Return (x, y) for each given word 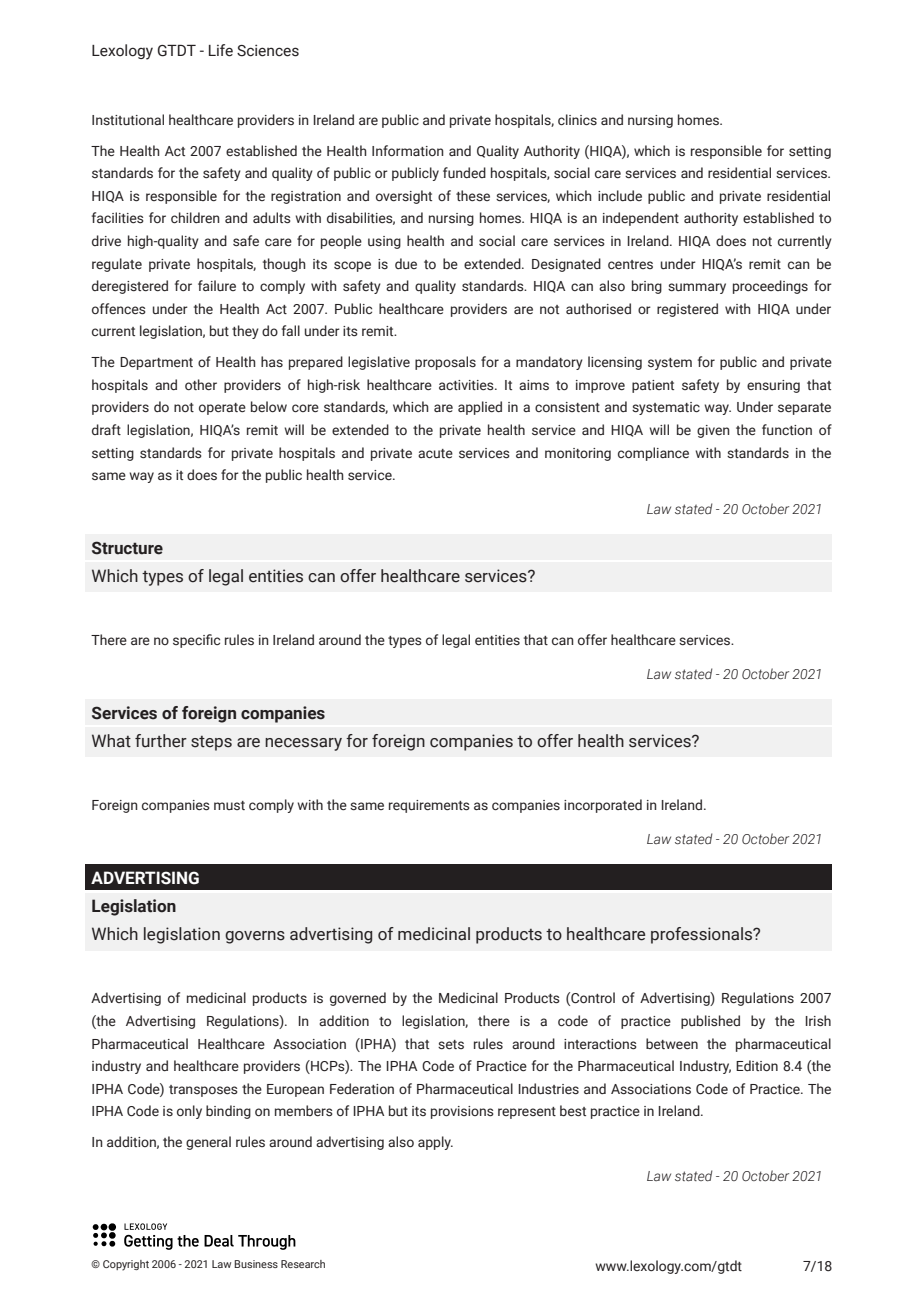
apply (435, 1143)
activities (467, 385)
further (161, 741)
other (201, 384)
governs (255, 937)
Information (408, 150)
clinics (577, 120)
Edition (757, 1065)
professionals (703, 935)
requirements (429, 806)
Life (221, 50)
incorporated (603, 806)
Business (256, 1264)
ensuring (773, 386)
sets (451, 1045)
